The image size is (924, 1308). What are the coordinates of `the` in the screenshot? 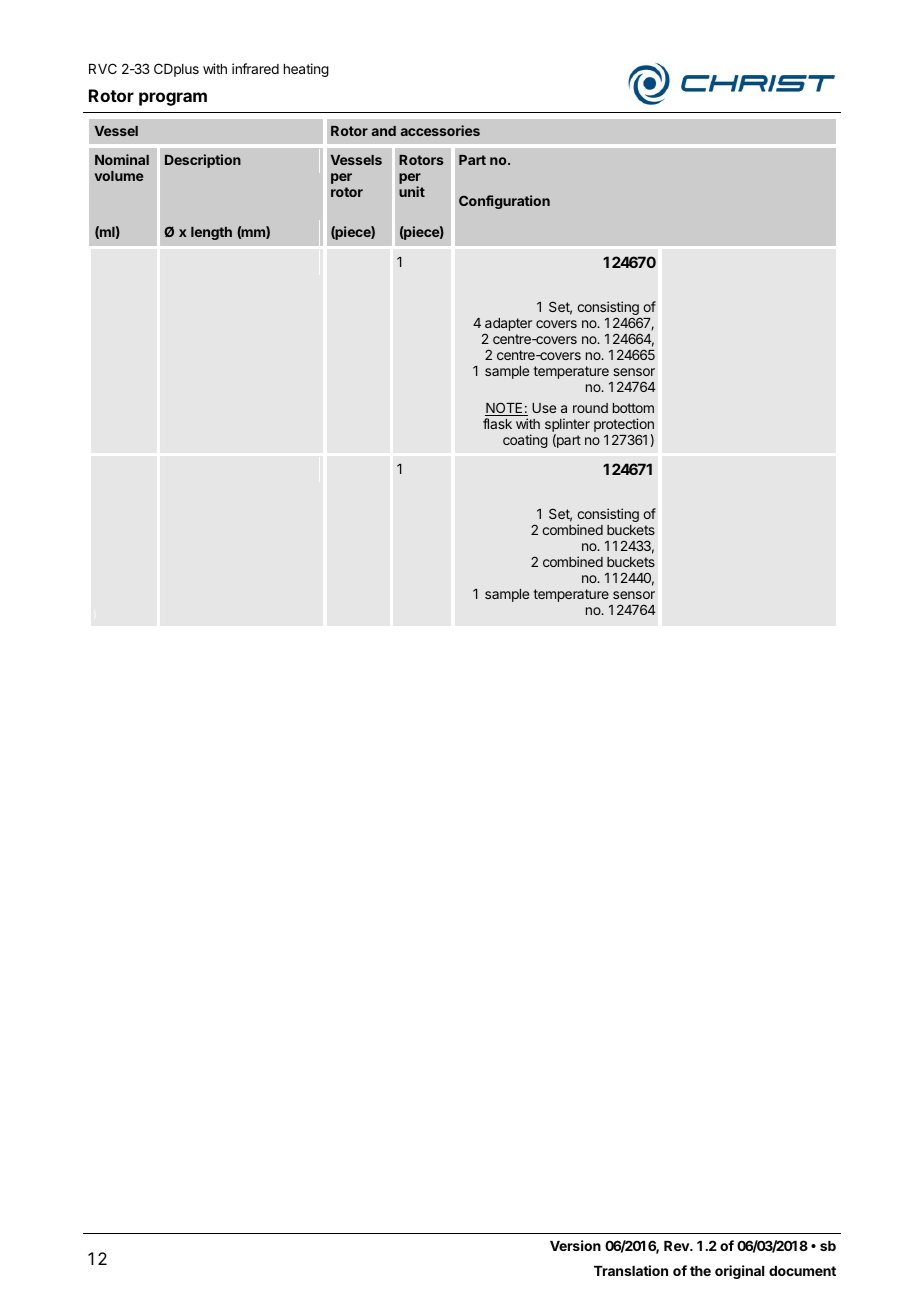 It's located at (700, 1271).
